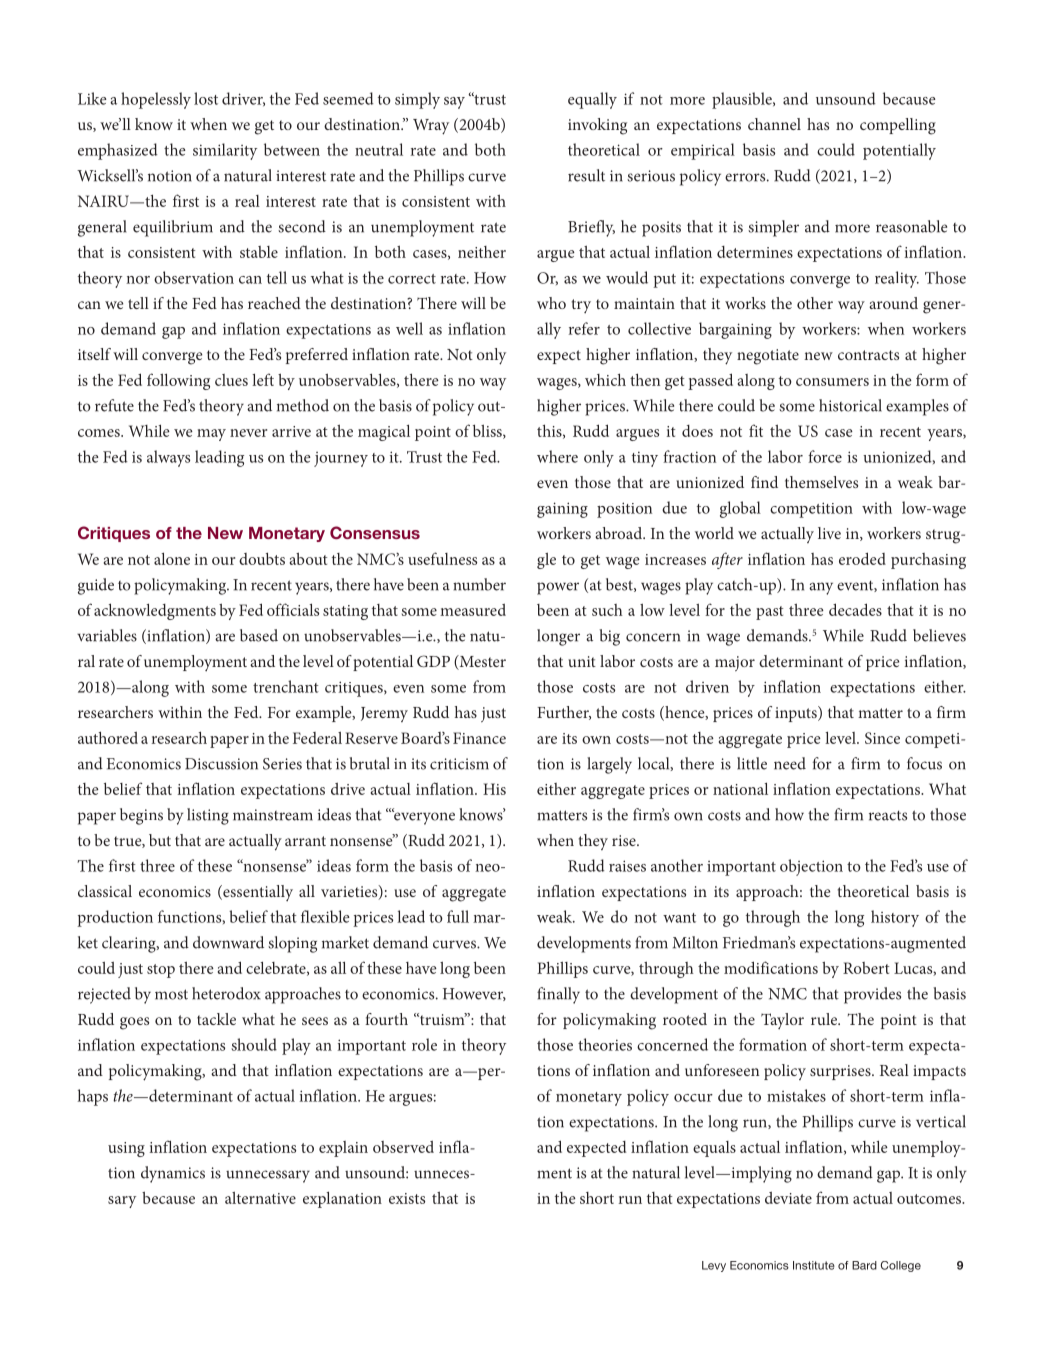  I want to click on inputs, so click(797, 714).
